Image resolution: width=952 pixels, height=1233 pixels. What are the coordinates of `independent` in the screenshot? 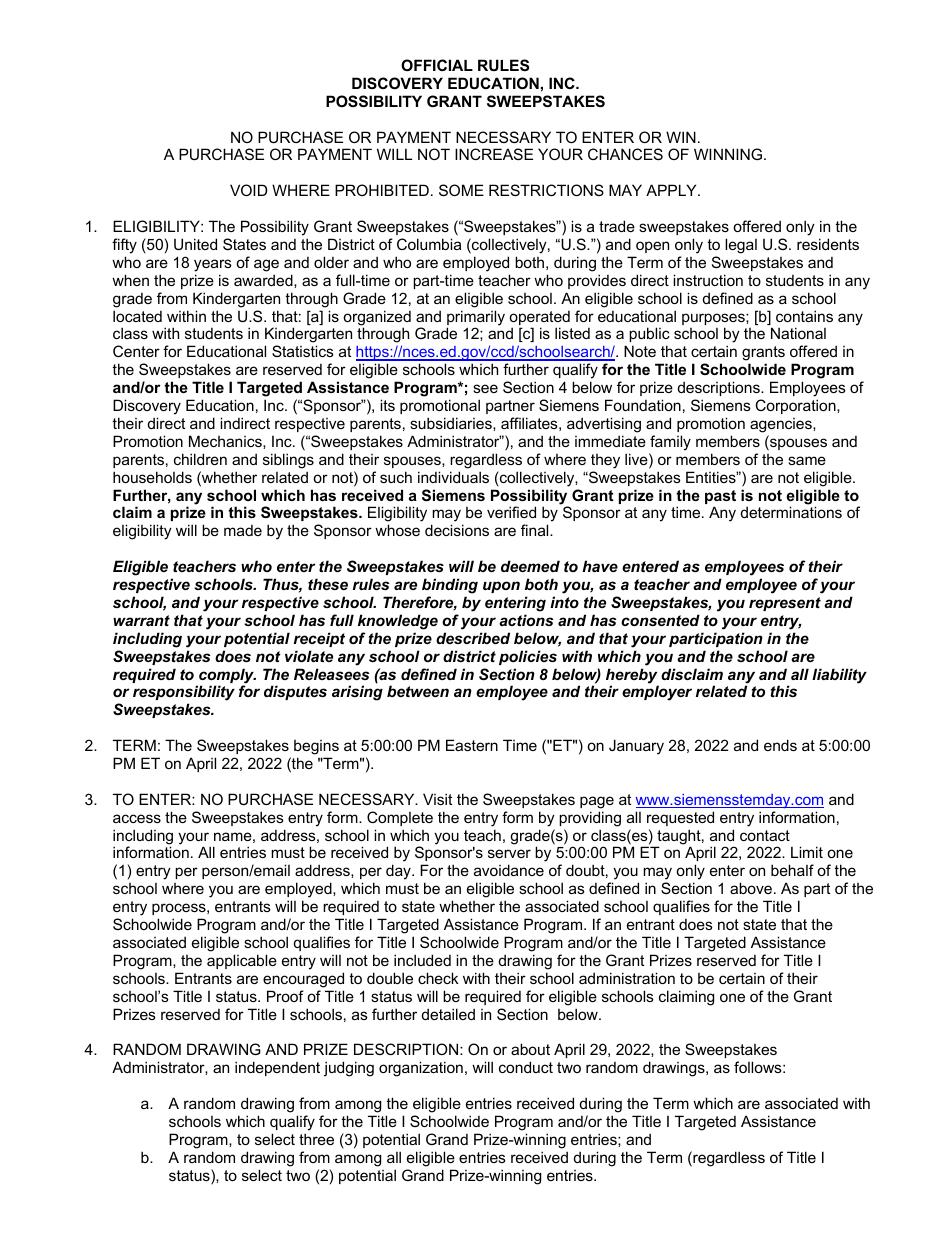 It's located at (277, 1068).
